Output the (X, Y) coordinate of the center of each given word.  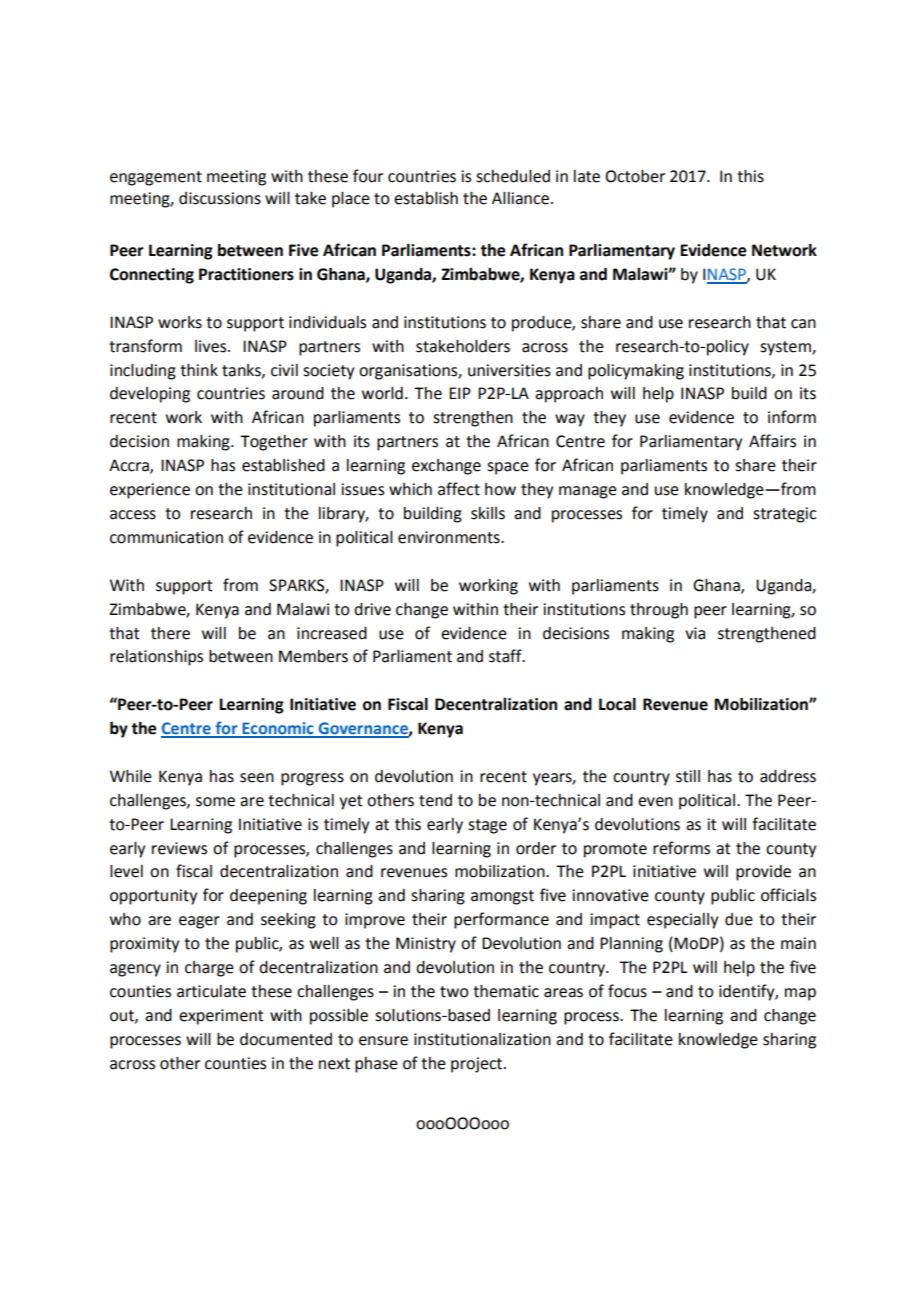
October (635, 176)
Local (617, 704)
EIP (460, 393)
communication (166, 537)
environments (450, 537)
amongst (502, 897)
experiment (221, 1017)
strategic (784, 515)
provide (763, 873)
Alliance (522, 198)
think (199, 370)
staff (506, 656)
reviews (179, 848)
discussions (220, 198)
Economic (278, 729)
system (786, 348)
